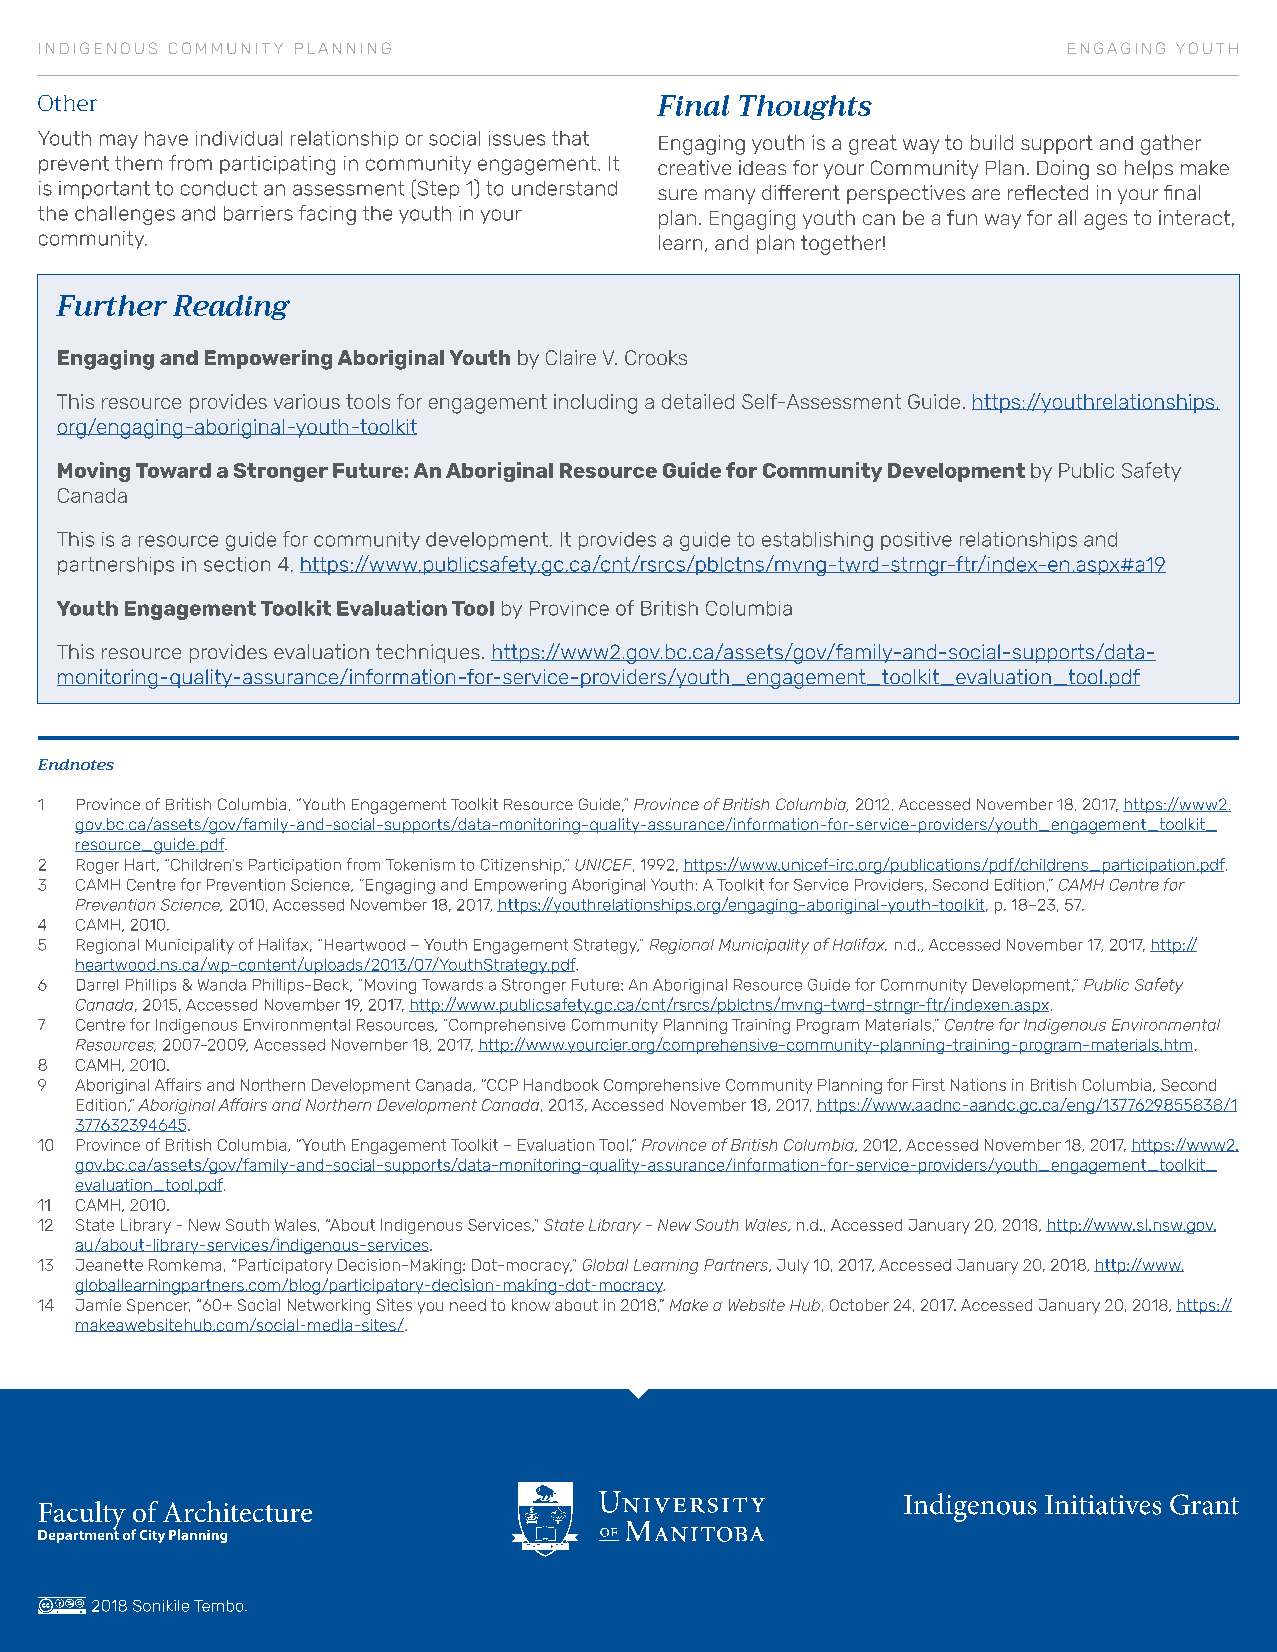 This screenshot has height=1652, width=1277. What do you see at coordinates (522, 866) in the screenshot?
I see `Citizenship` at bounding box center [522, 866].
